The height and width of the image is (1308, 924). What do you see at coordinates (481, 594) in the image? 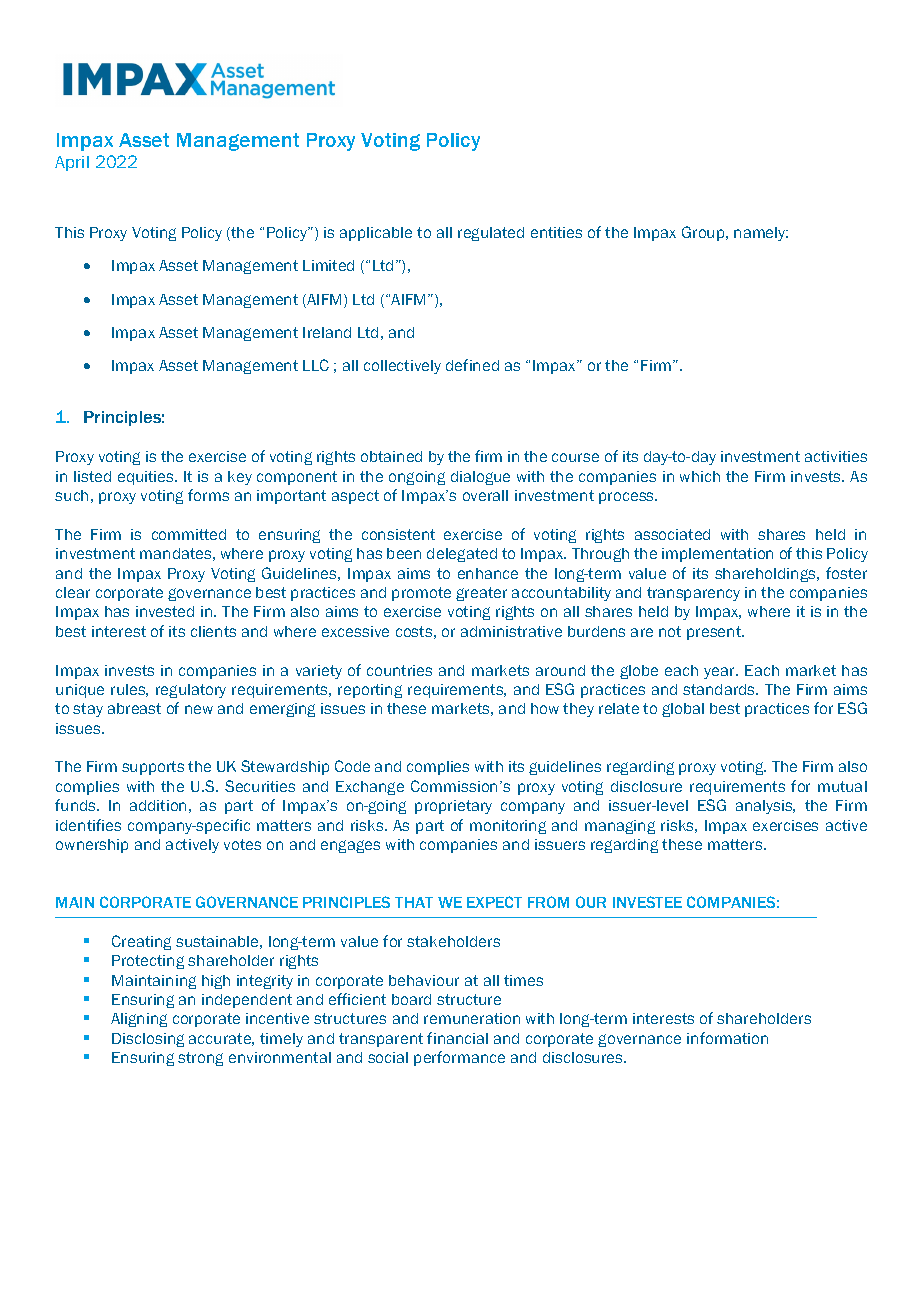
I see `greater` at bounding box center [481, 594].
